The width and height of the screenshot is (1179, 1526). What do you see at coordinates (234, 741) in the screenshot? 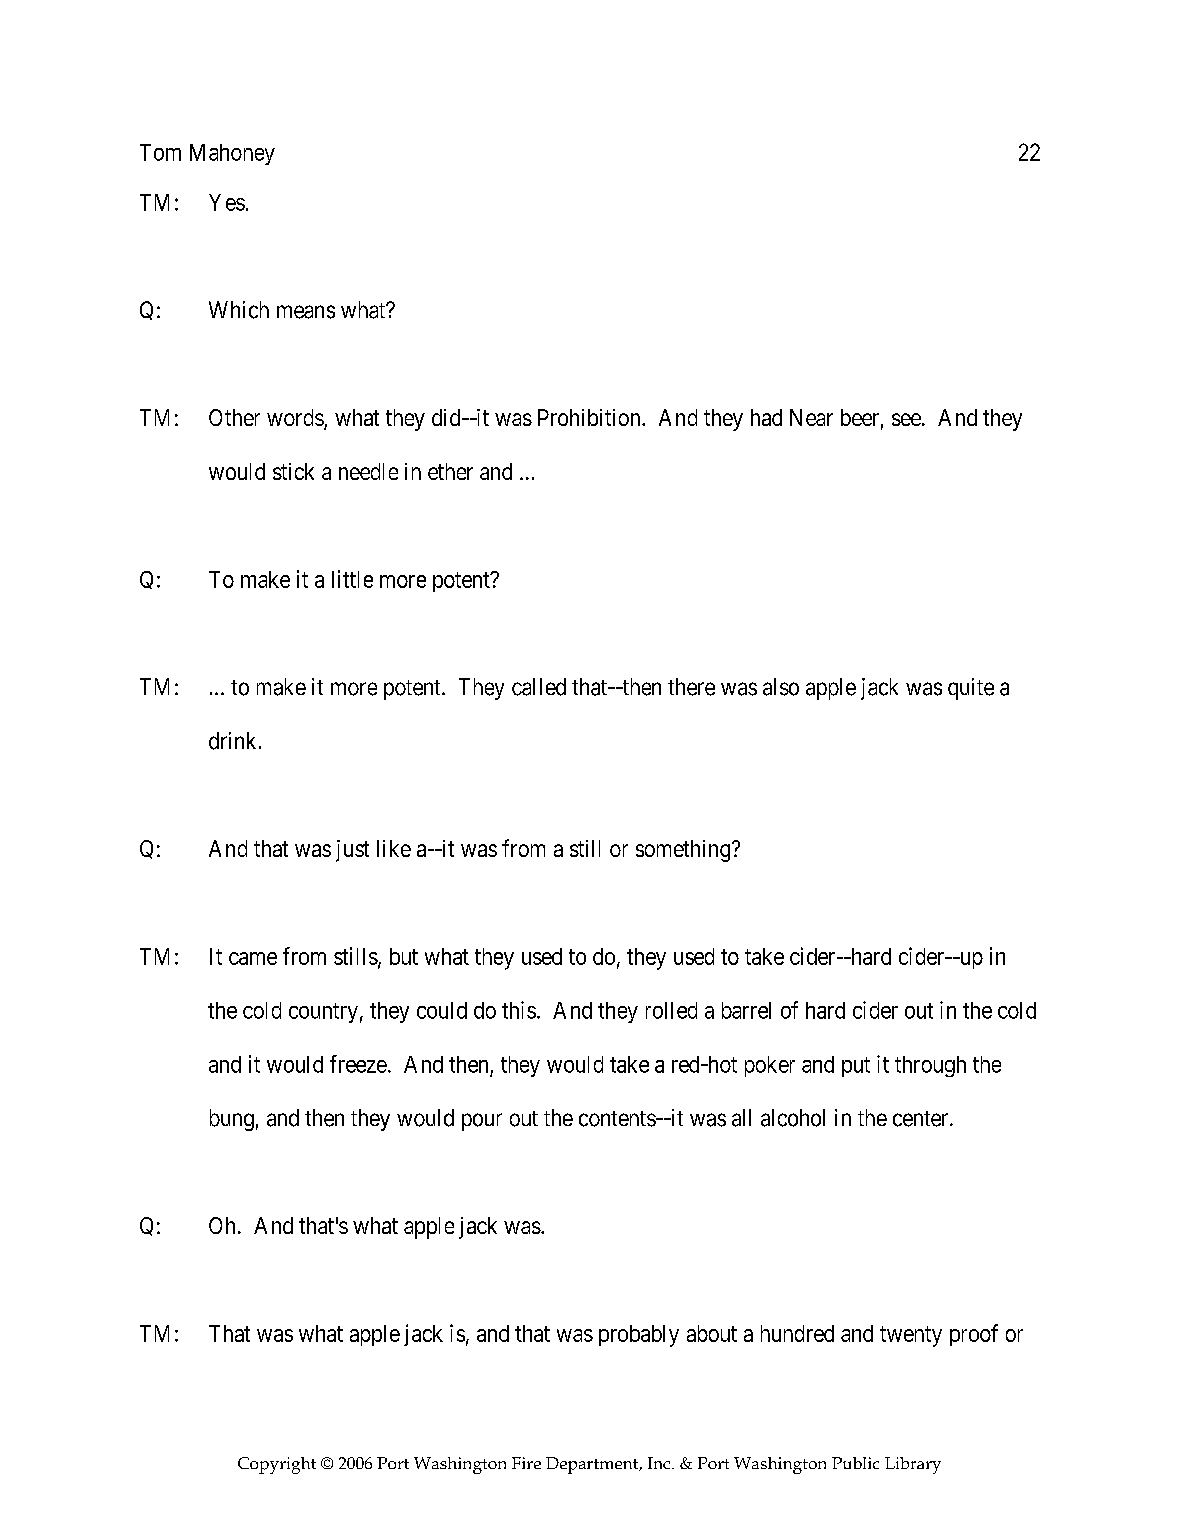
I see `drink` at bounding box center [234, 741].
